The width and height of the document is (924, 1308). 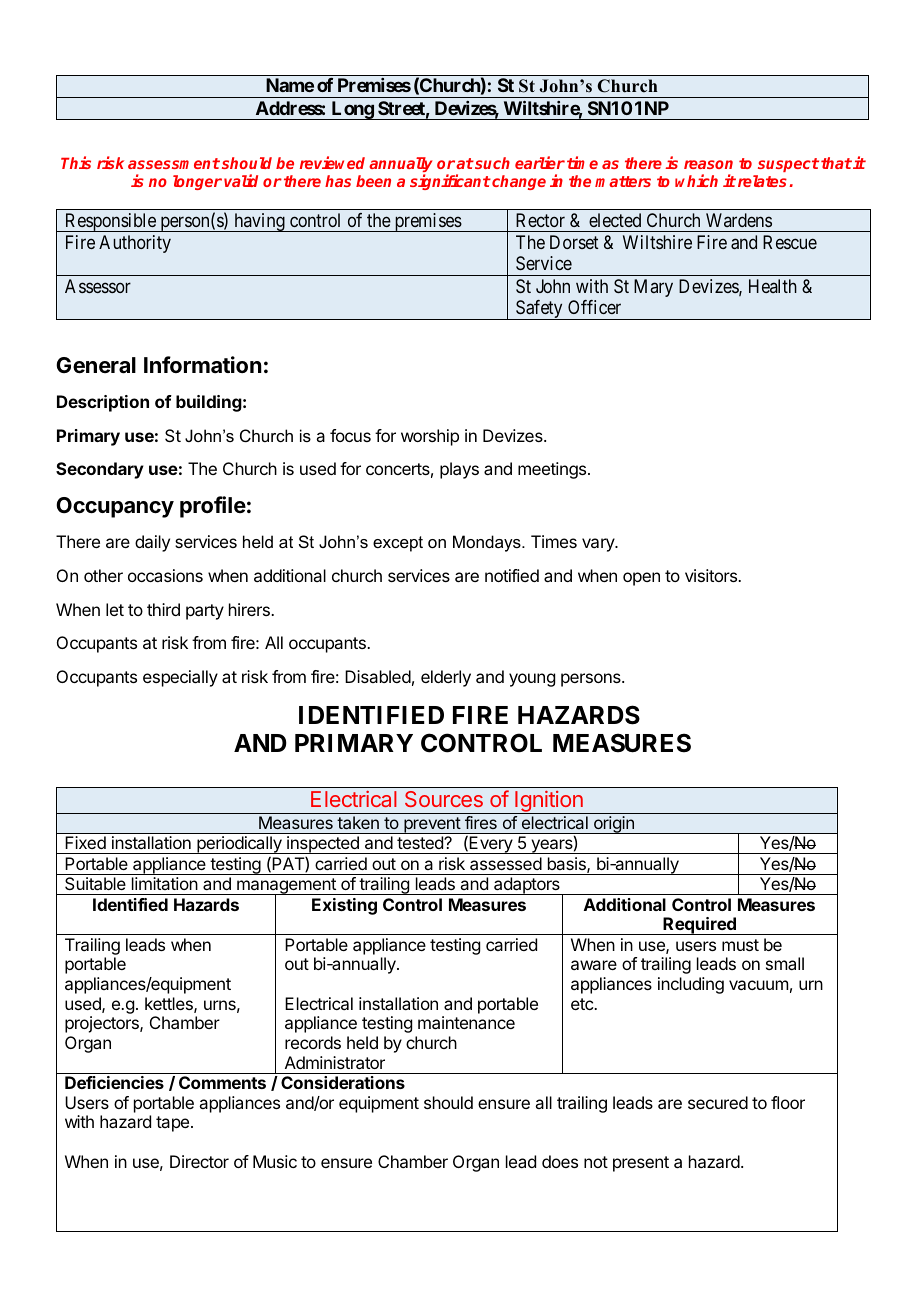 I want to click on tape, so click(x=174, y=1124).
